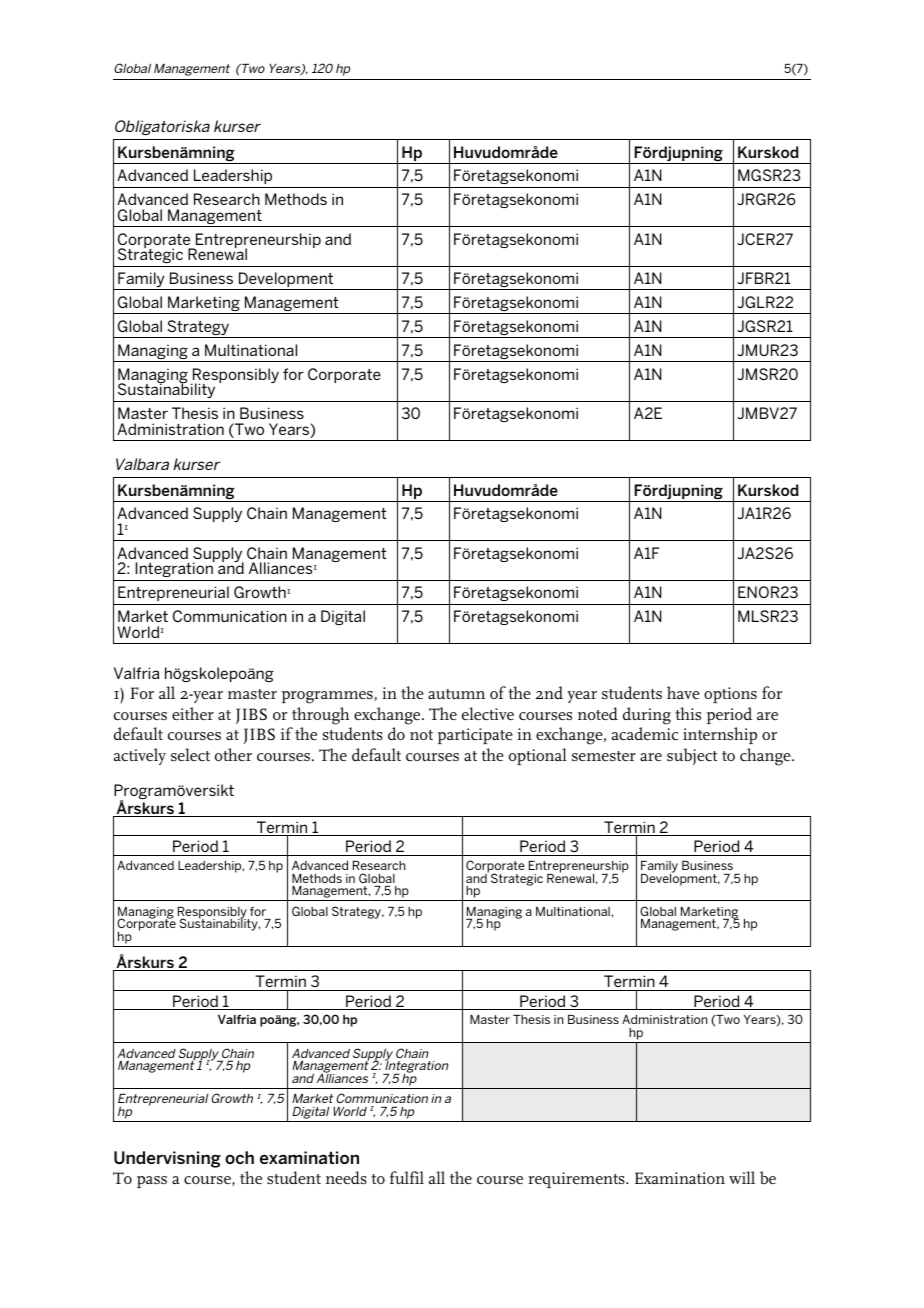 This screenshot has width=924, height=1308. Describe the element at coordinates (190, 754) in the screenshot. I see `select` at that location.
